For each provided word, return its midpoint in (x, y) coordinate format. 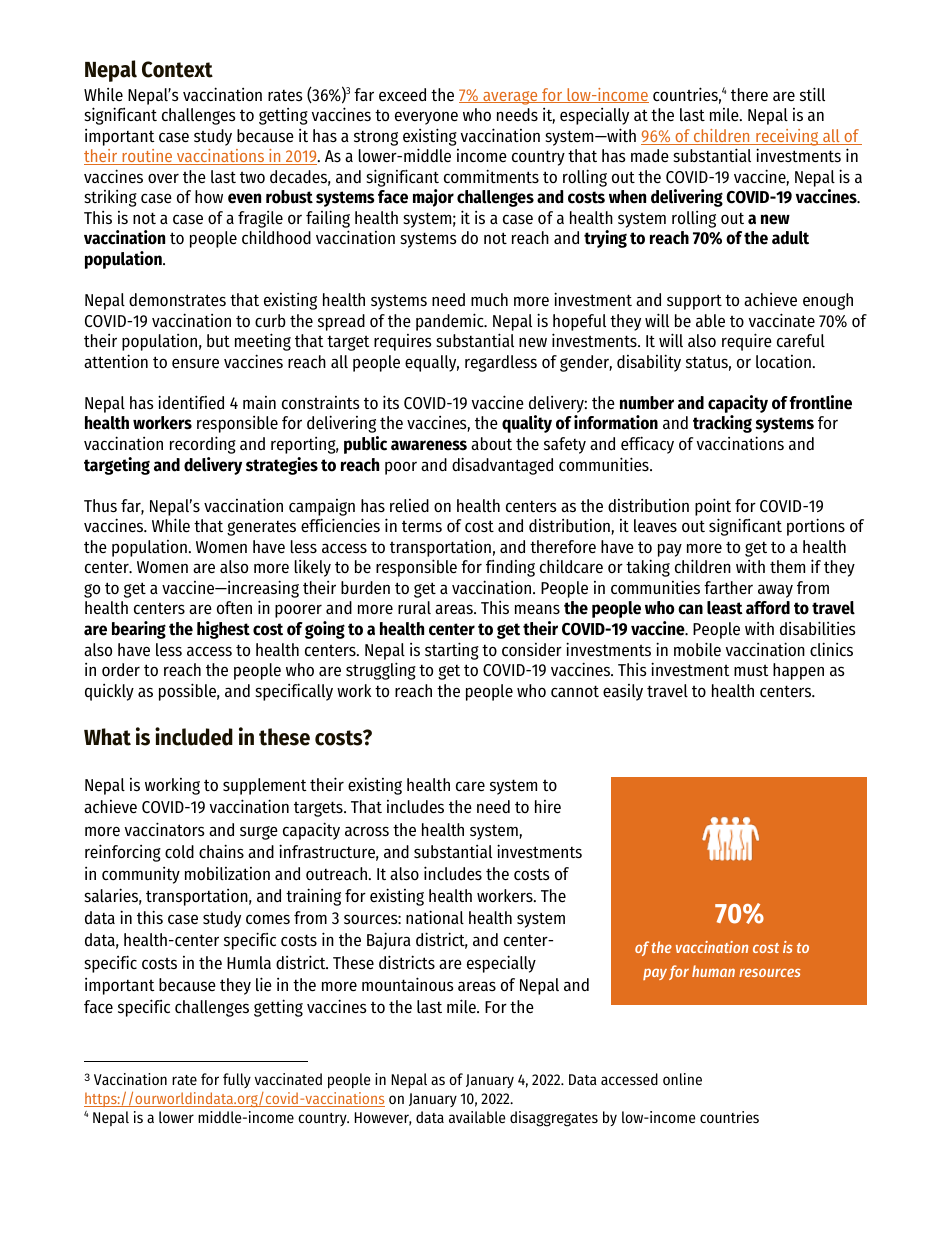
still (812, 94)
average (510, 98)
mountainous (408, 984)
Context (177, 69)
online (682, 1079)
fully (237, 1080)
